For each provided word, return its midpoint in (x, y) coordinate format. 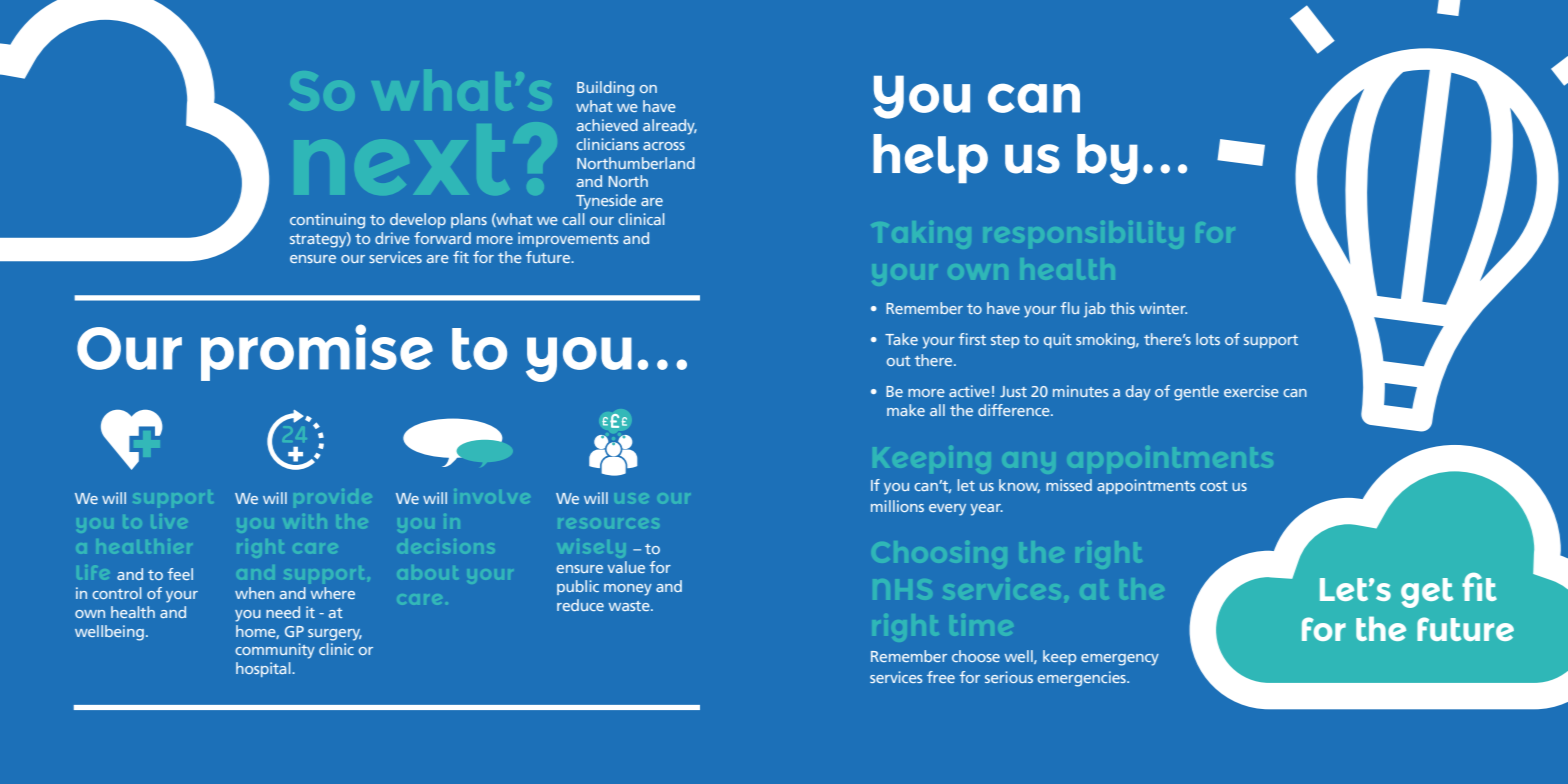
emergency (1120, 660)
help (930, 158)
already (670, 127)
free (941, 677)
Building (605, 89)
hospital (264, 669)
